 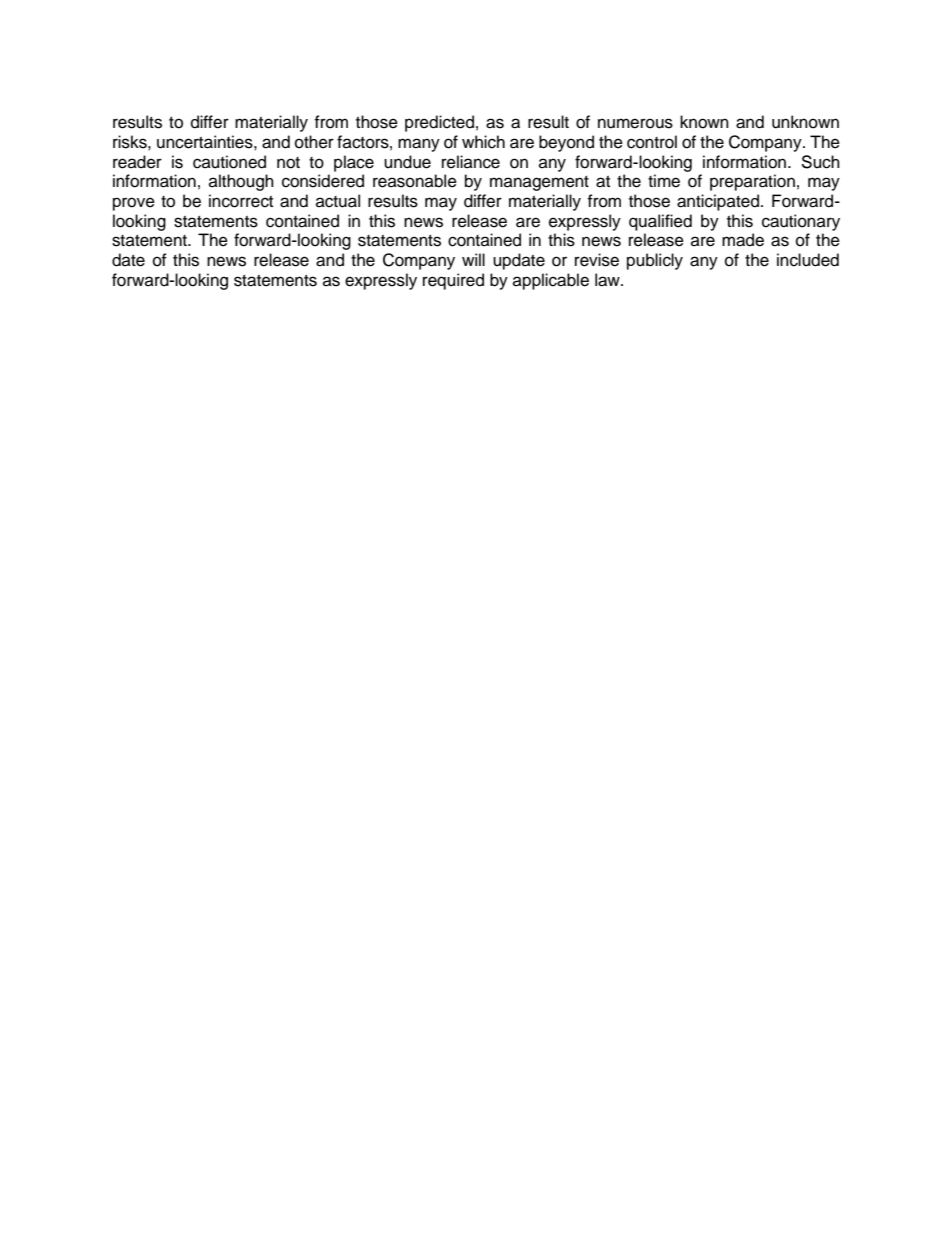 I want to click on law, so click(x=608, y=280).
